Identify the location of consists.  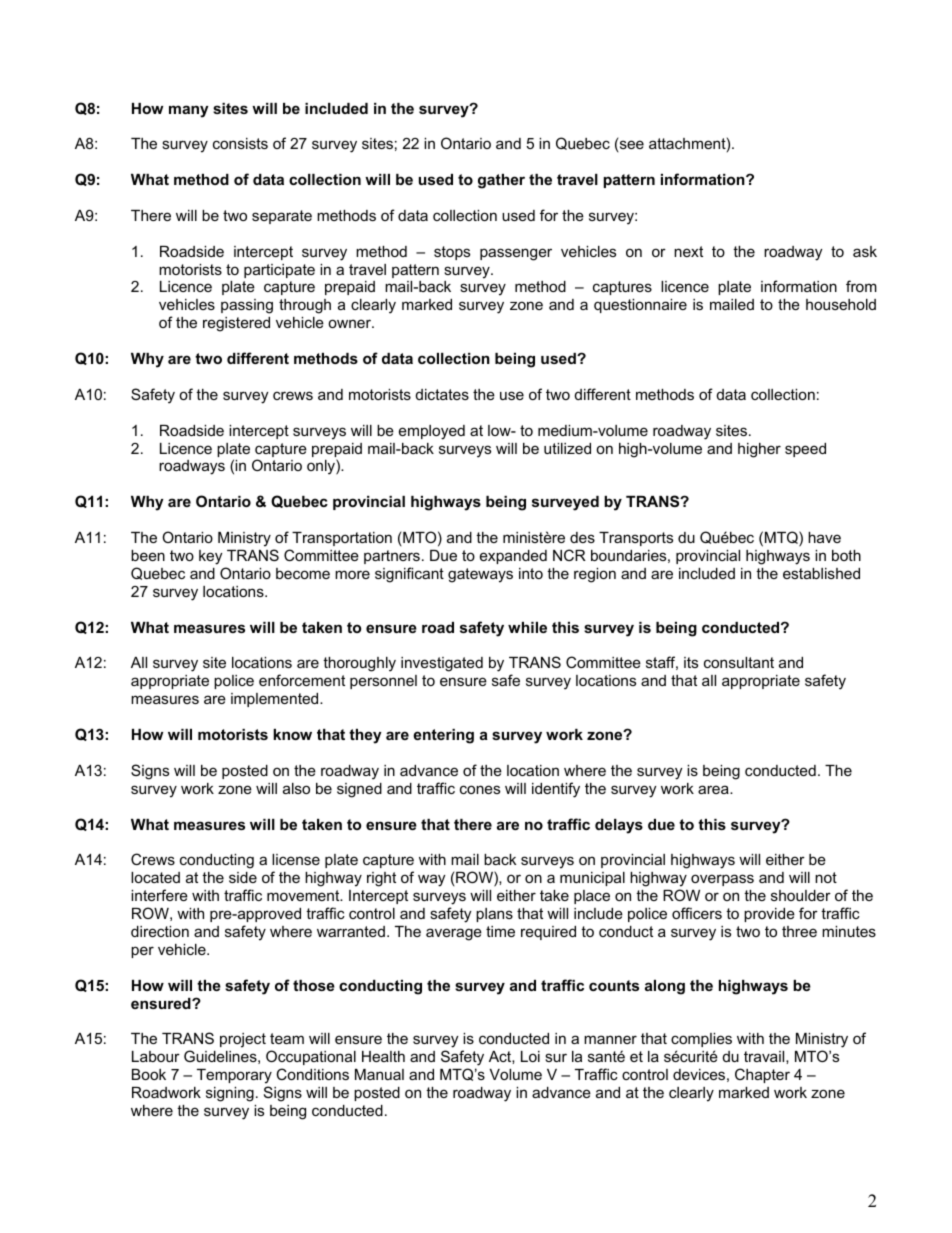
(240, 143).
